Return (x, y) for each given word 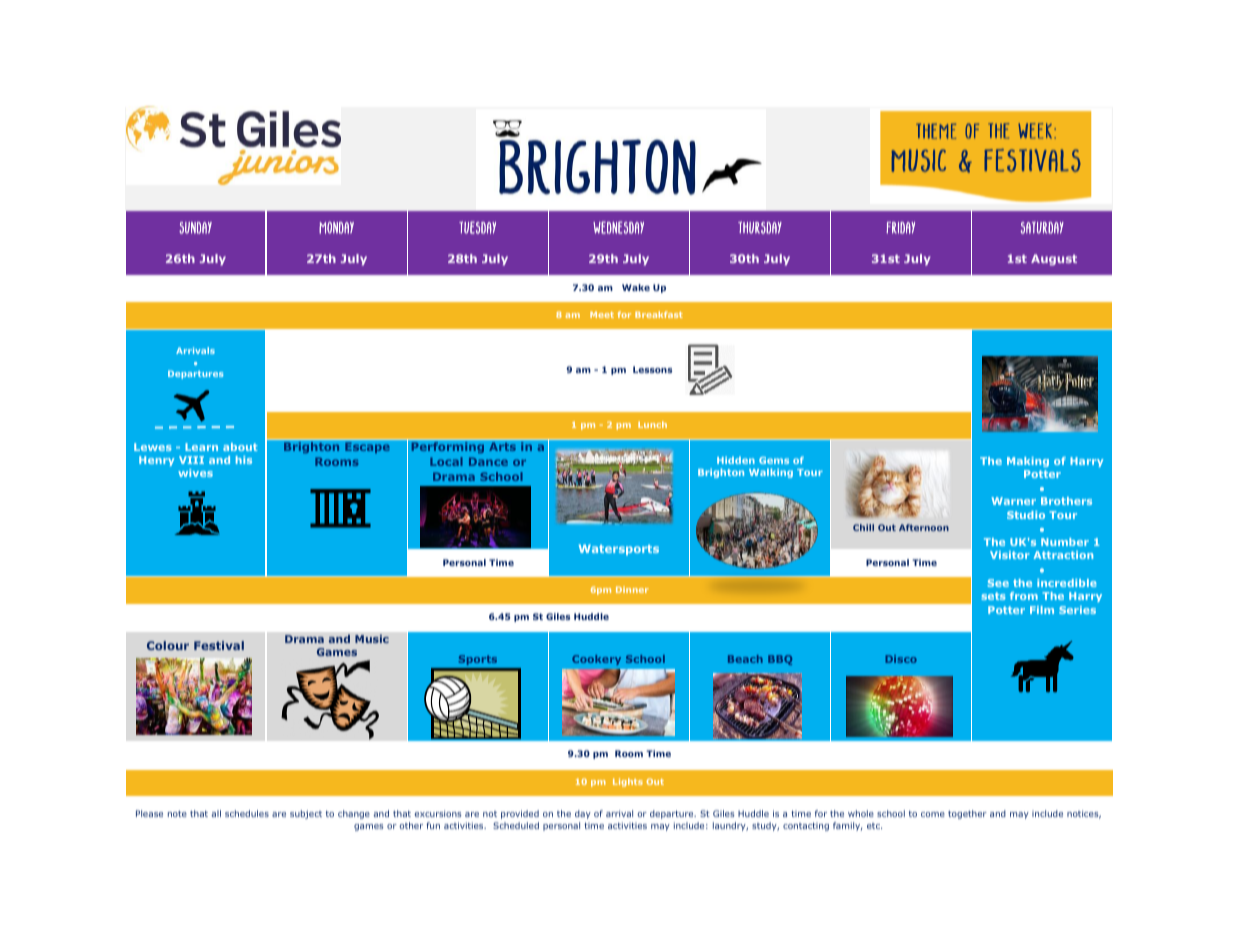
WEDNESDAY (618, 227)
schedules (247, 813)
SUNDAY (195, 228)
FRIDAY (900, 228)
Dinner (632, 589)
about (240, 447)
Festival (219, 645)
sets (994, 596)
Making (1028, 462)
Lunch (652, 424)
